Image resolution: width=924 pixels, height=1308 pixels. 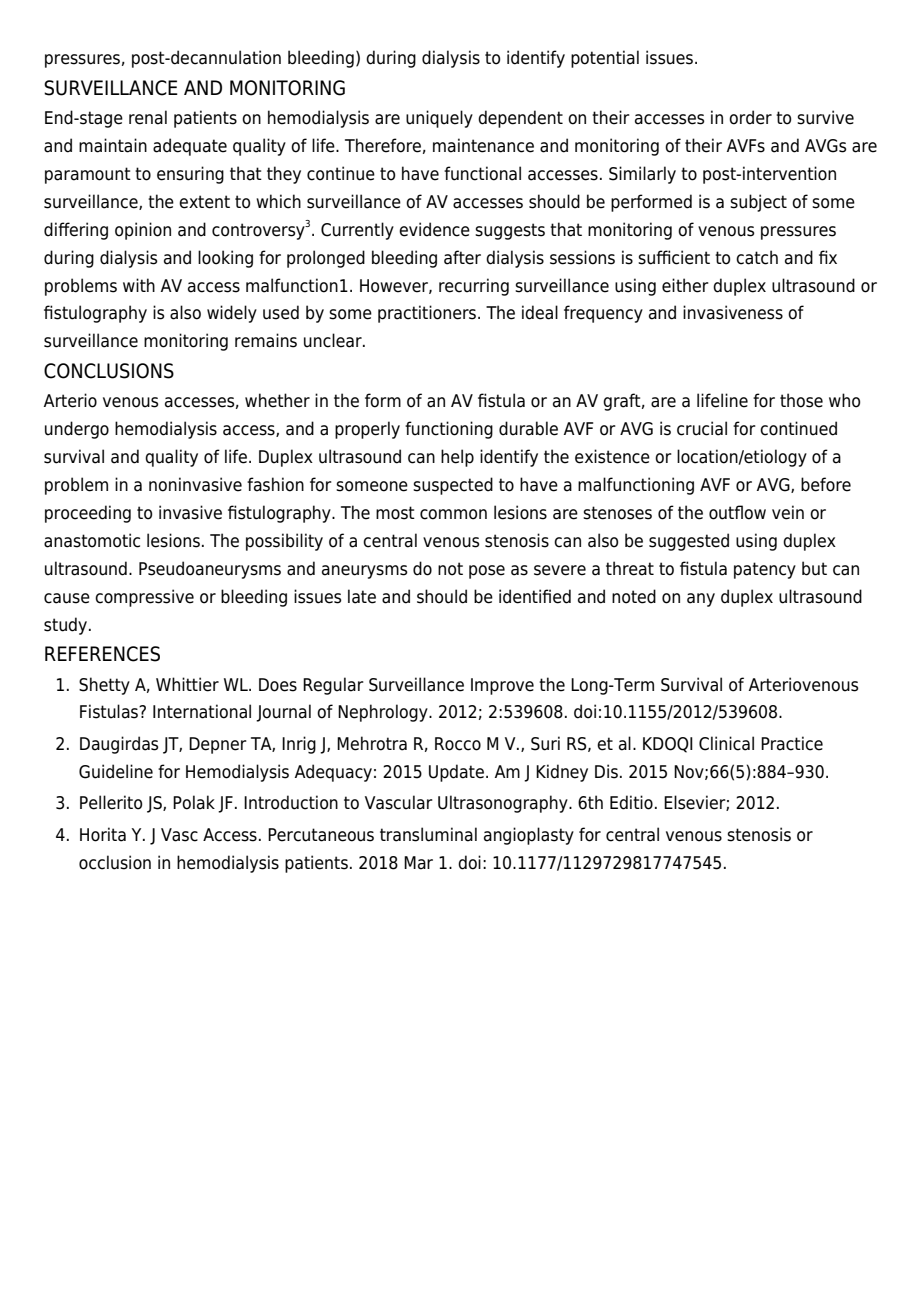 I want to click on Mar, so click(x=418, y=863).
